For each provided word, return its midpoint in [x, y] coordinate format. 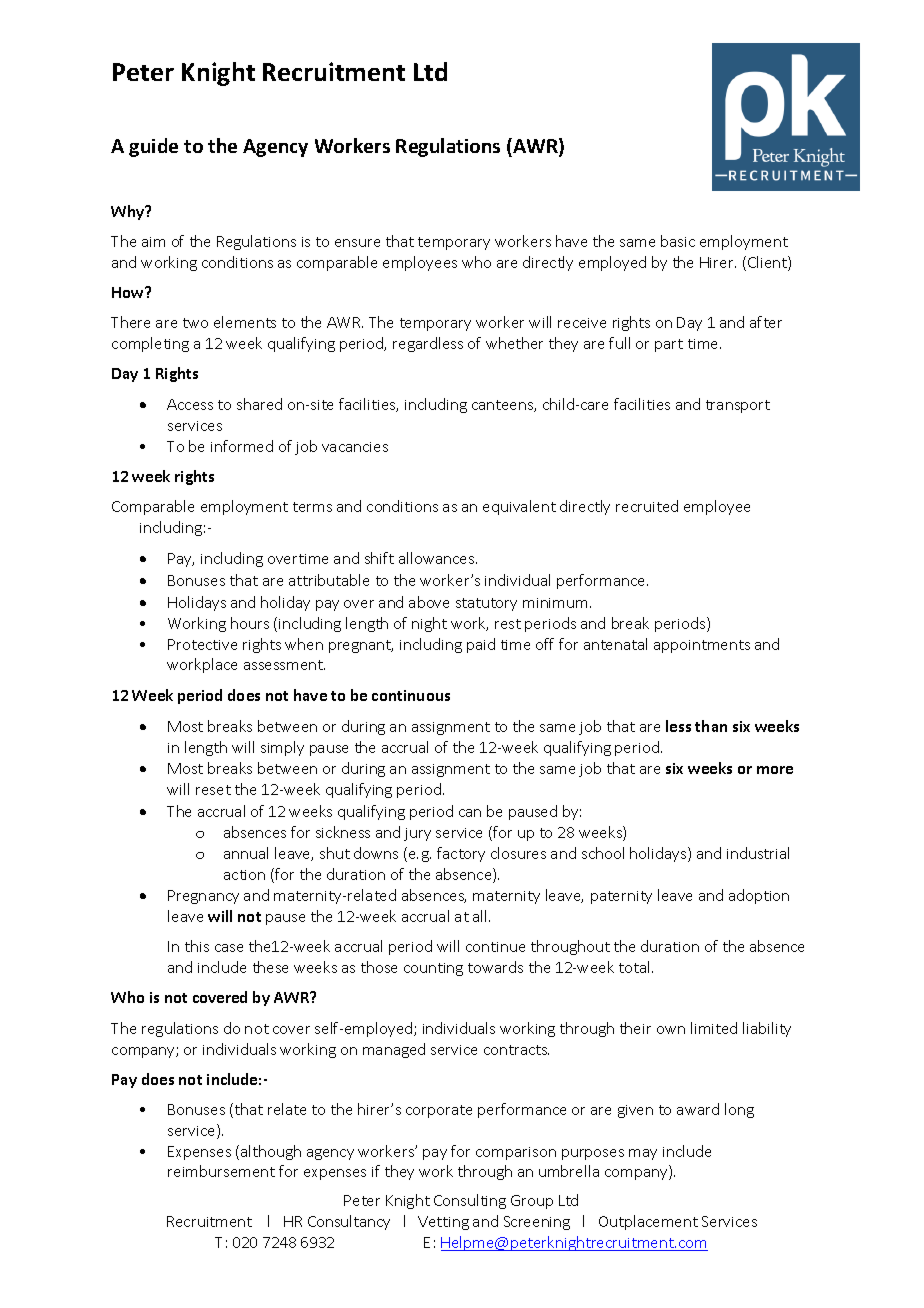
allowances [438, 558]
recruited [647, 506]
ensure [357, 243]
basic [678, 241]
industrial [758, 853]
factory [461, 854]
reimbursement [221, 1171]
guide [153, 147]
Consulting [470, 1201]
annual [246, 853]
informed [242, 446]
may [643, 1154]
